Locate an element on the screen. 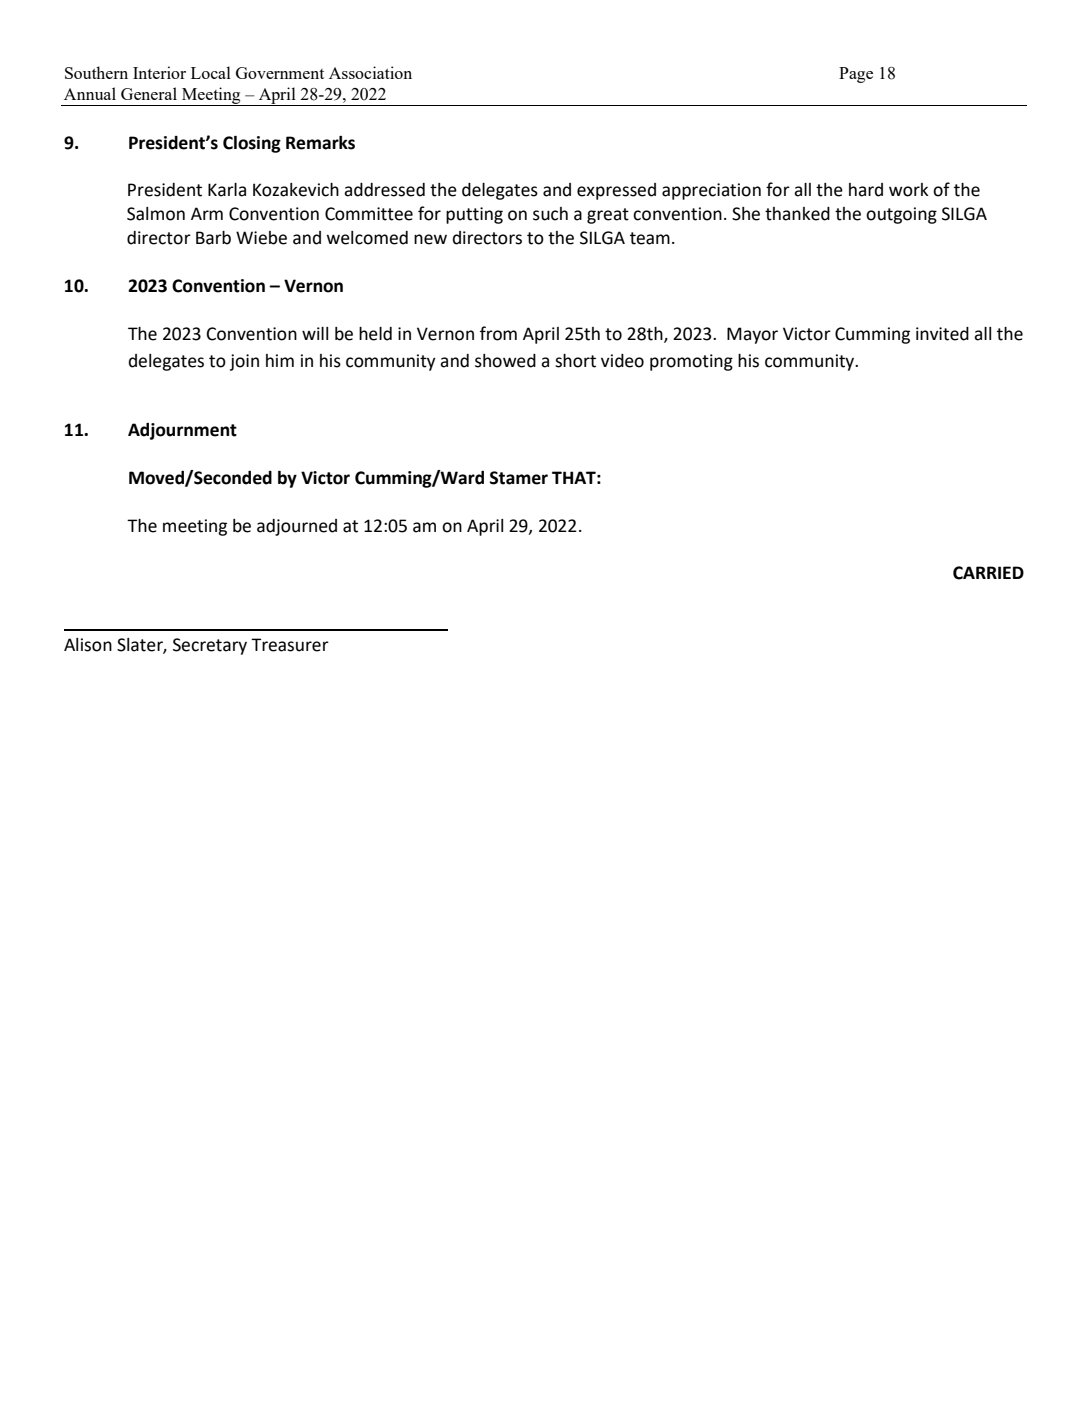 Image resolution: width=1088 pixels, height=1408 pixels. General is located at coordinates (149, 93).
